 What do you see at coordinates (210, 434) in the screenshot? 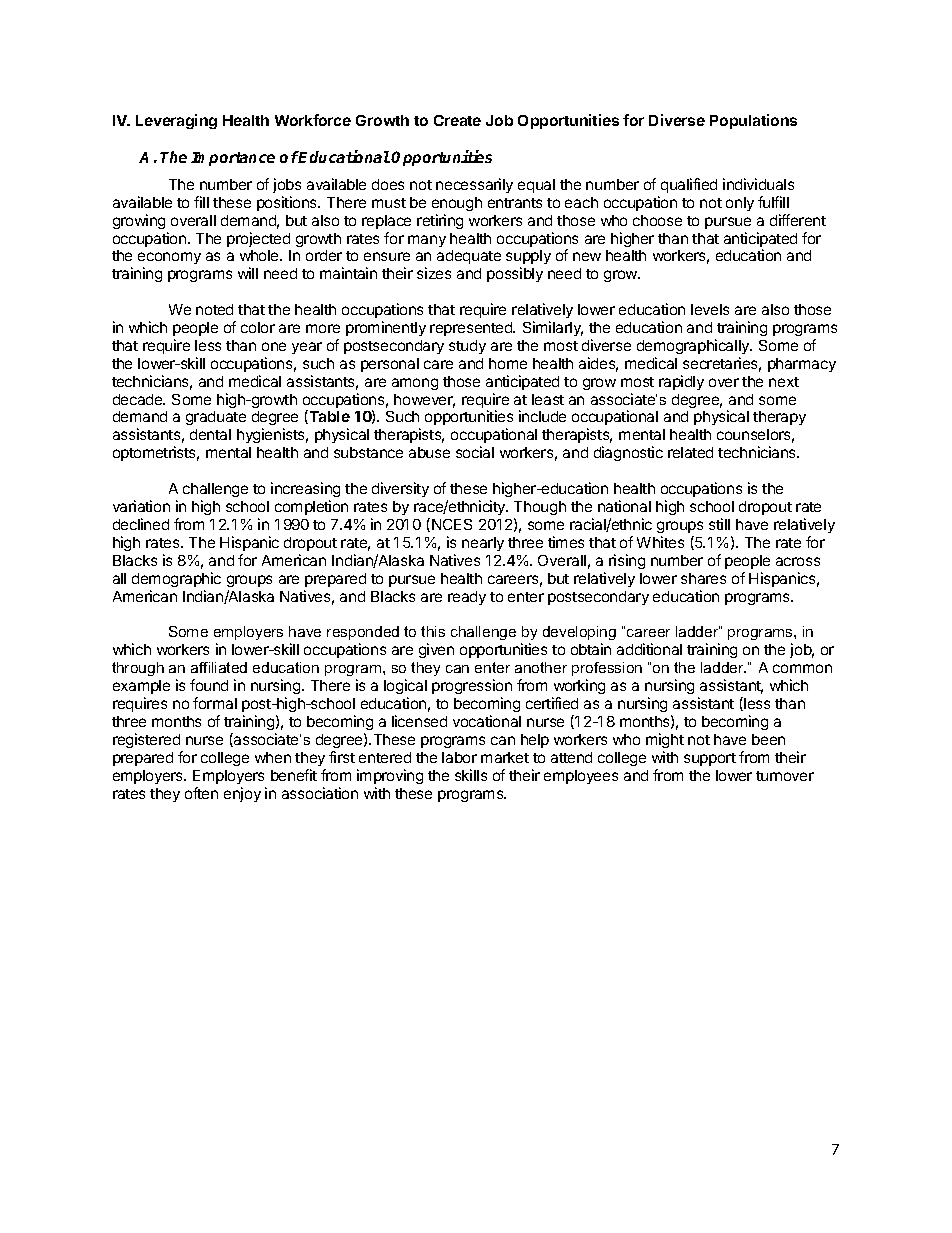
I see `dental` at bounding box center [210, 434].
